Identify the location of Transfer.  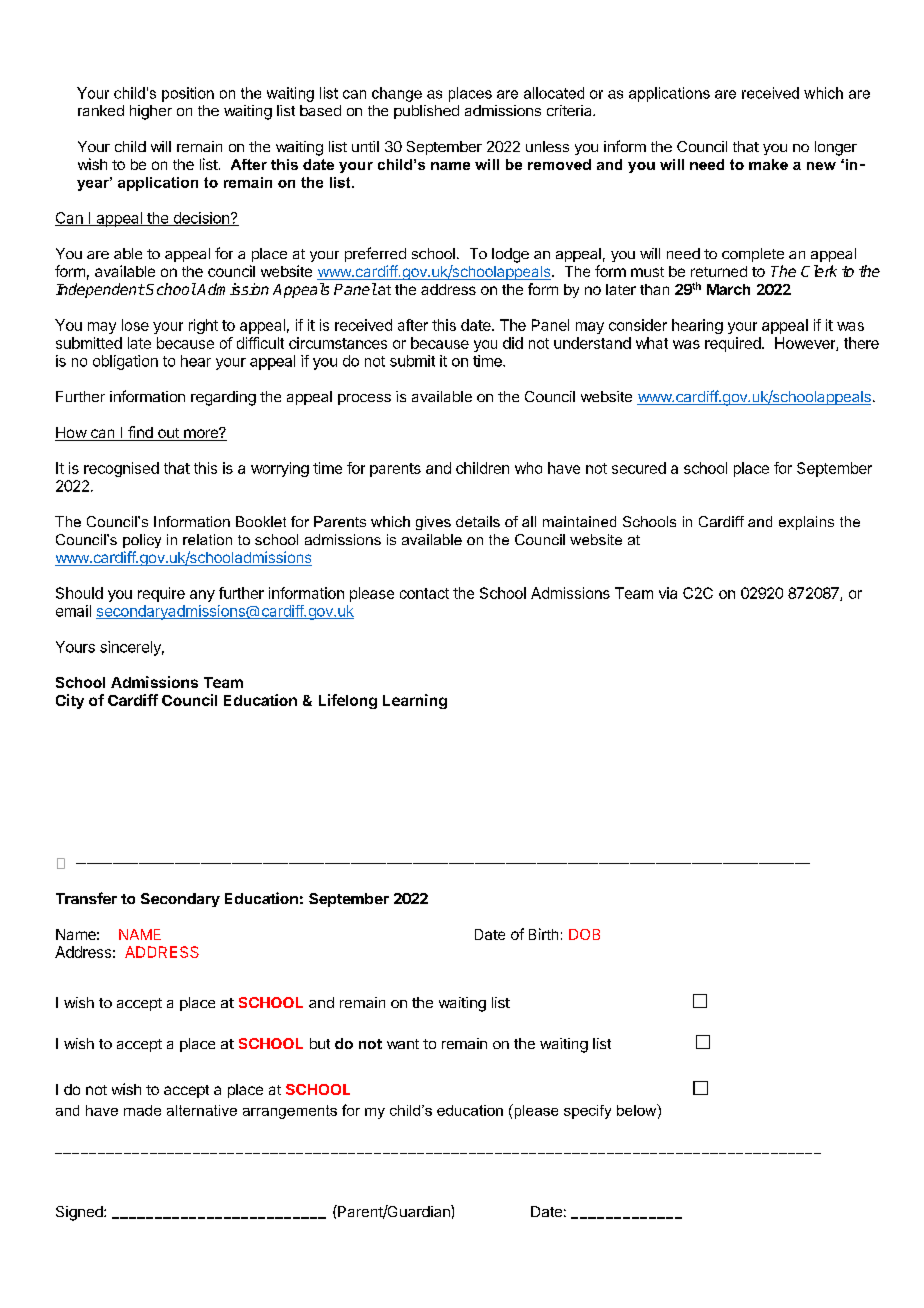
(86, 898).
